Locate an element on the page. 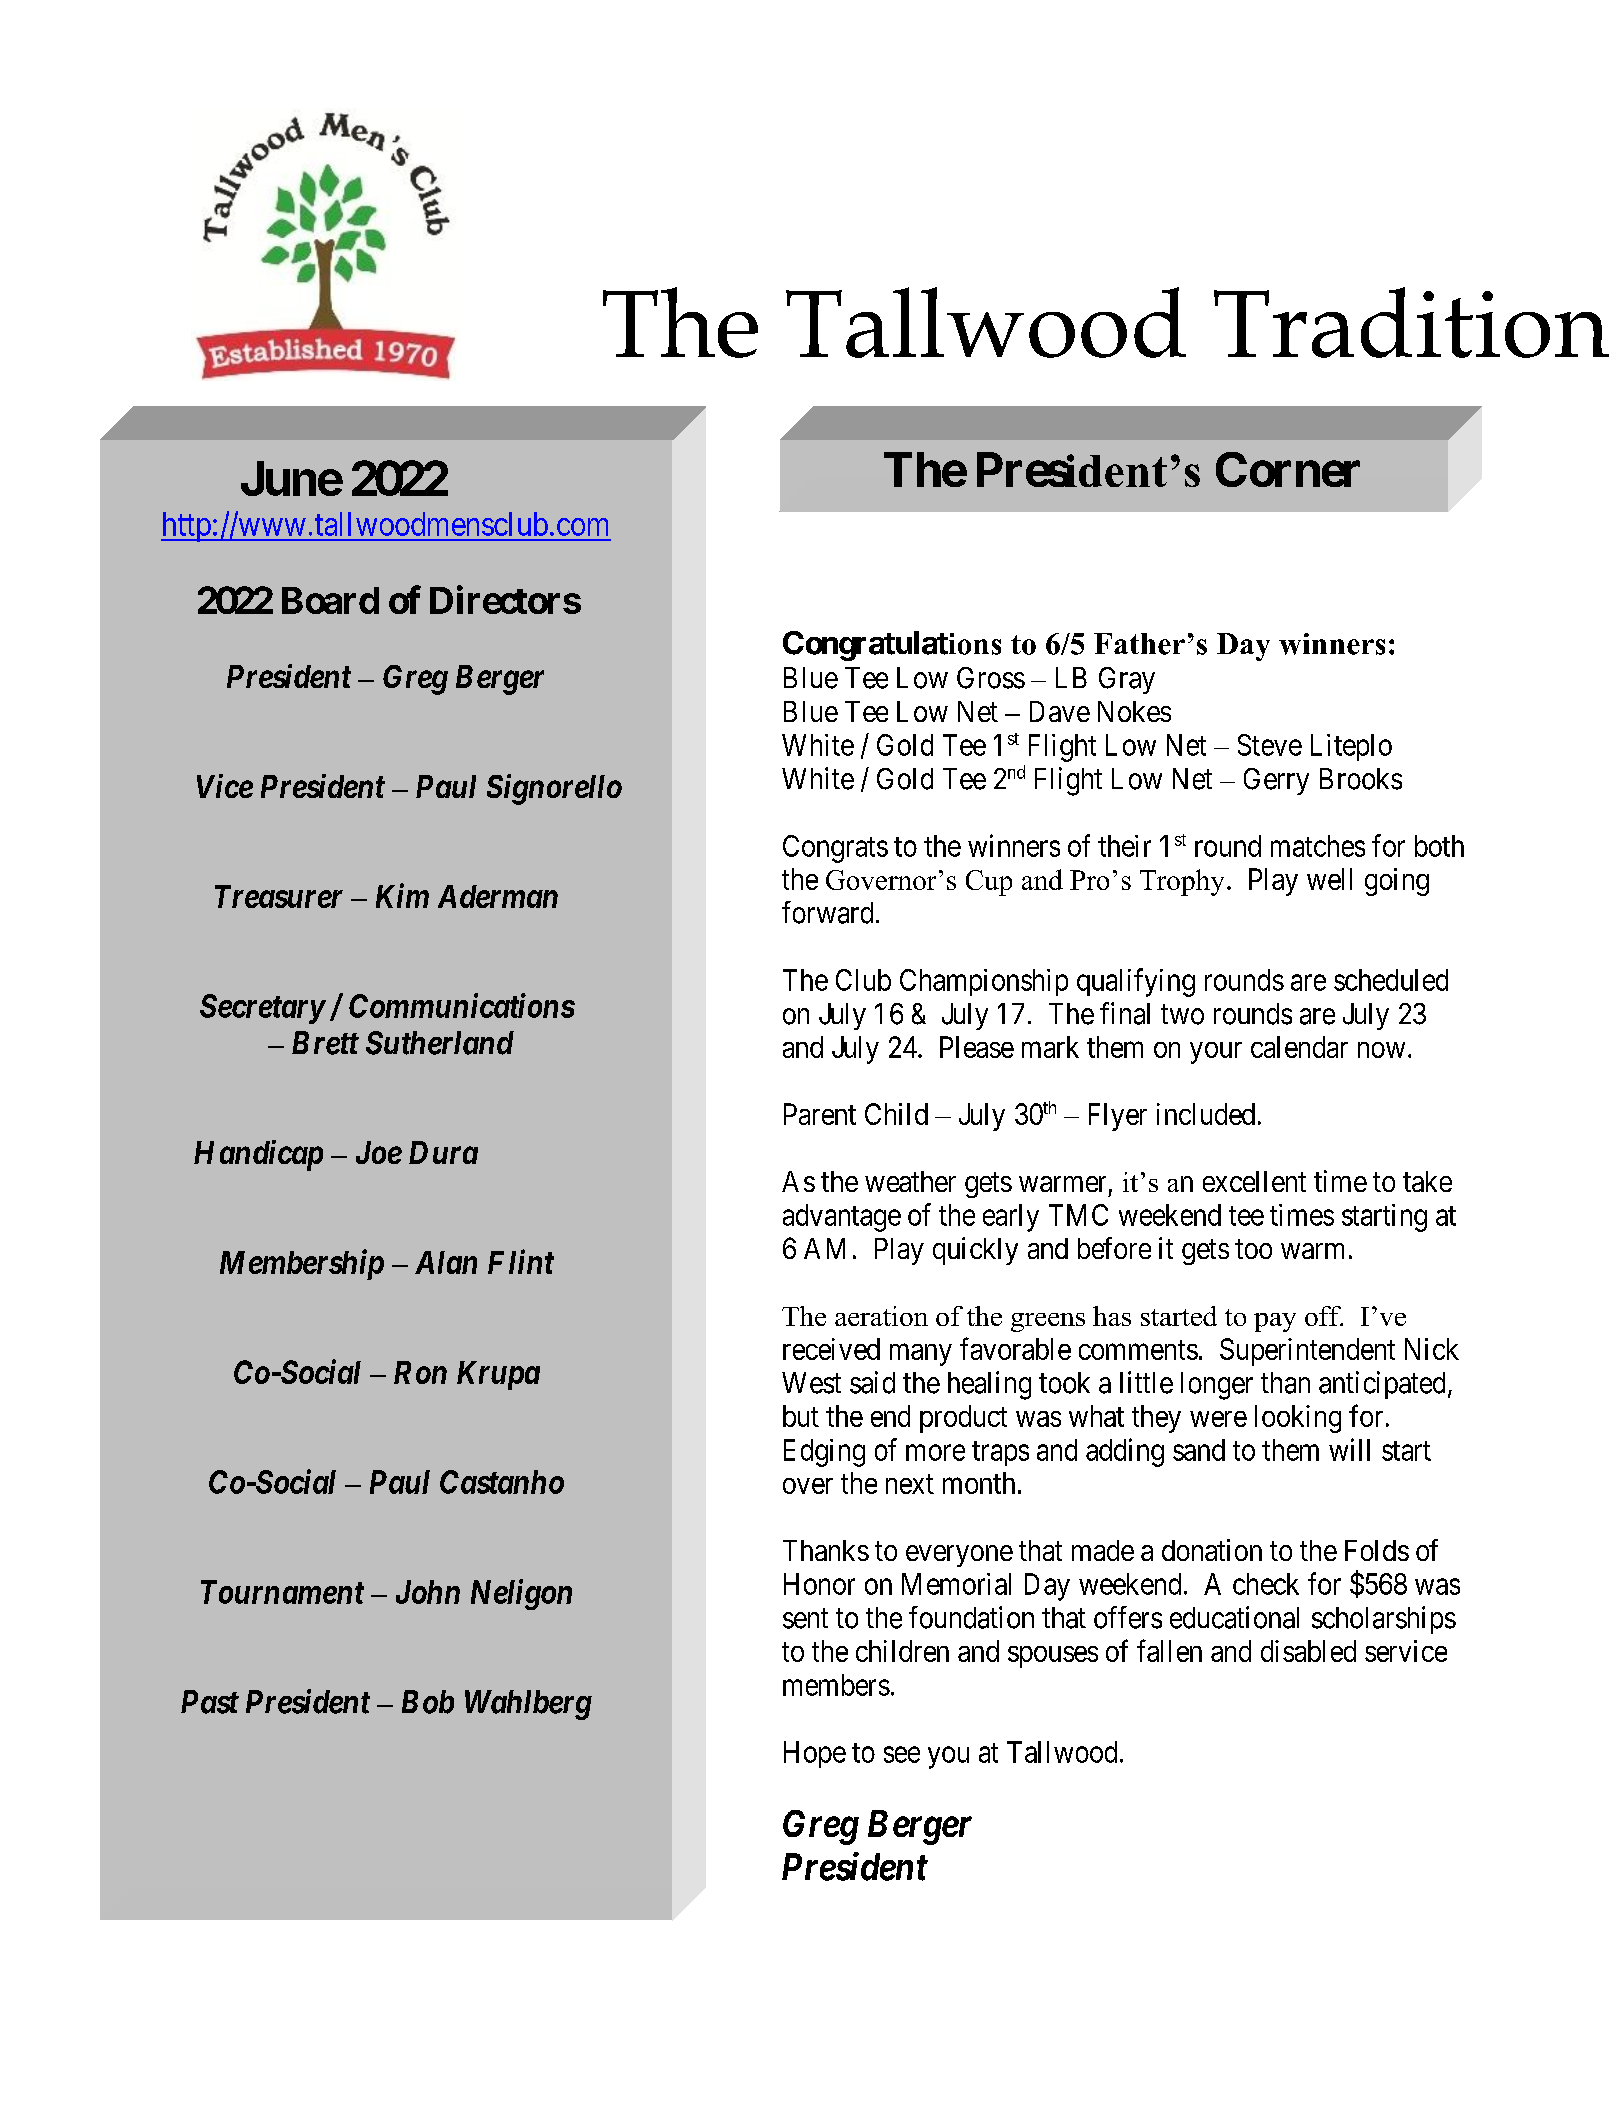  Hope is located at coordinates (815, 1754).
